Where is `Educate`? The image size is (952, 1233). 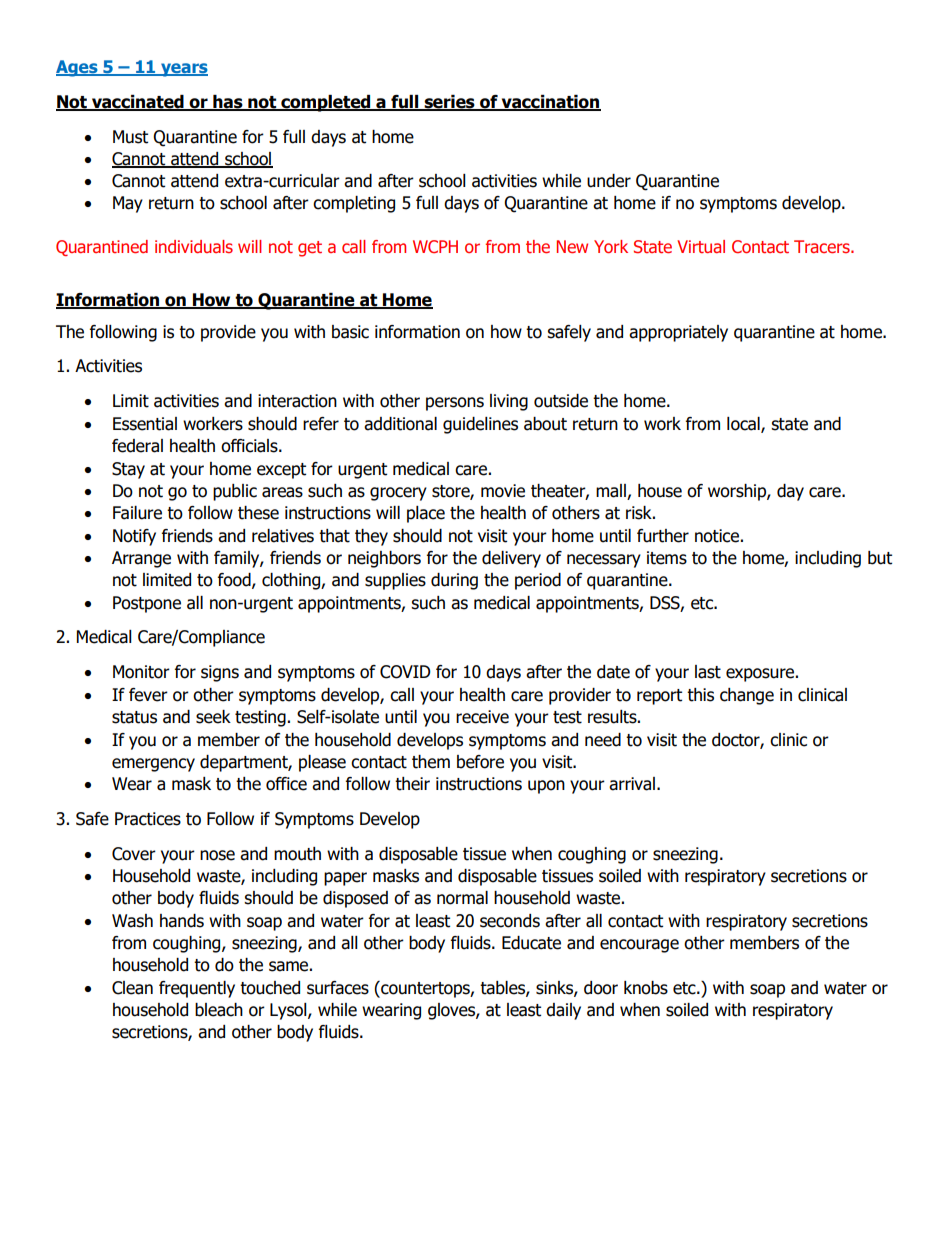
Educate is located at coordinates (531, 943).
